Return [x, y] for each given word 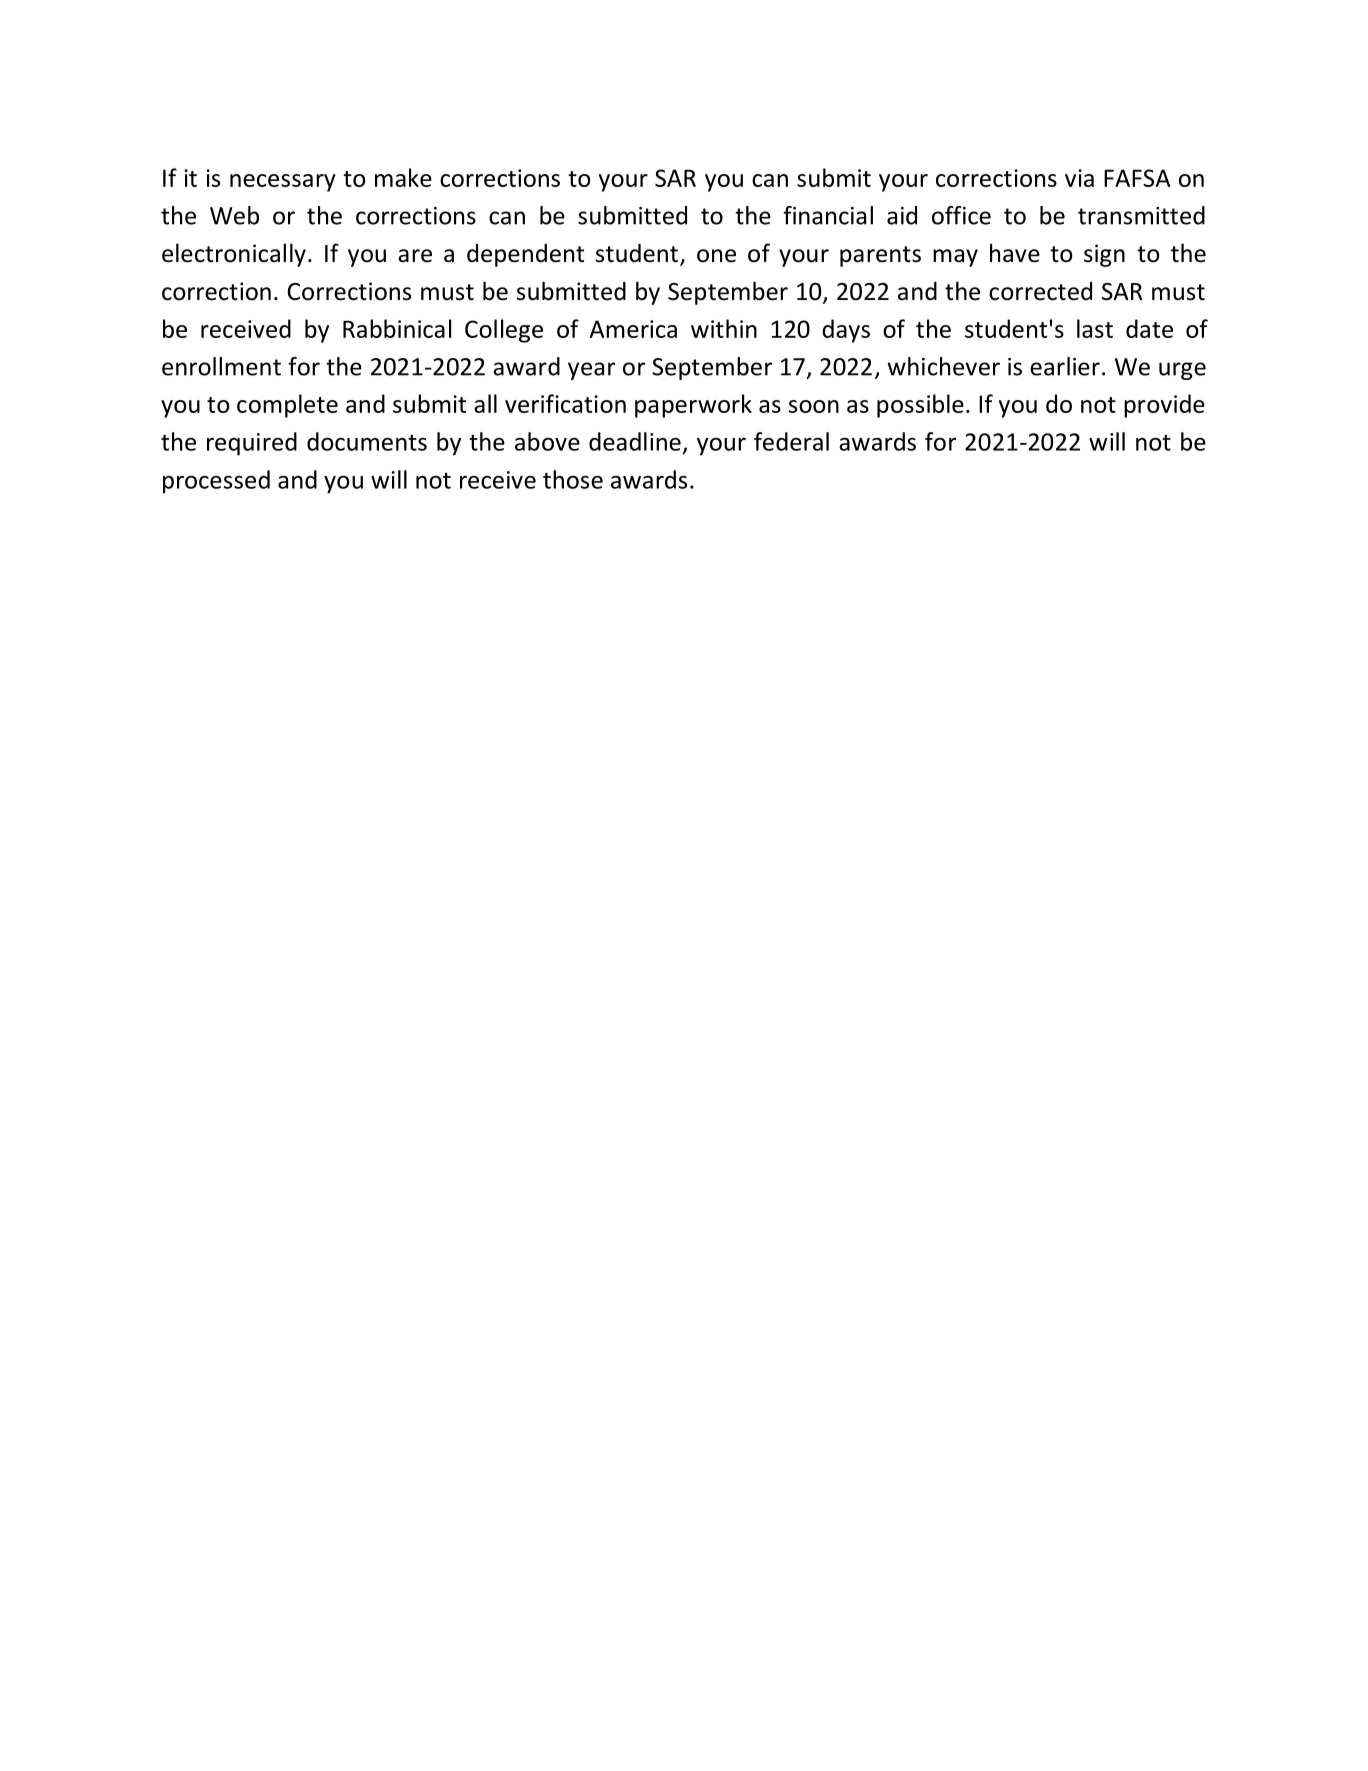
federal [791, 441]
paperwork [693, 406]
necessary [283, 183]
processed [216, 482]
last [1095, 328]
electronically [234, 255]
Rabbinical [397, 328]
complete [287, 406]
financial [828, 215]
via [1079, 178]
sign [1104, 255]
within [724, 328]
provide [1164, 406]
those [573, 479]
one [716, 256]
